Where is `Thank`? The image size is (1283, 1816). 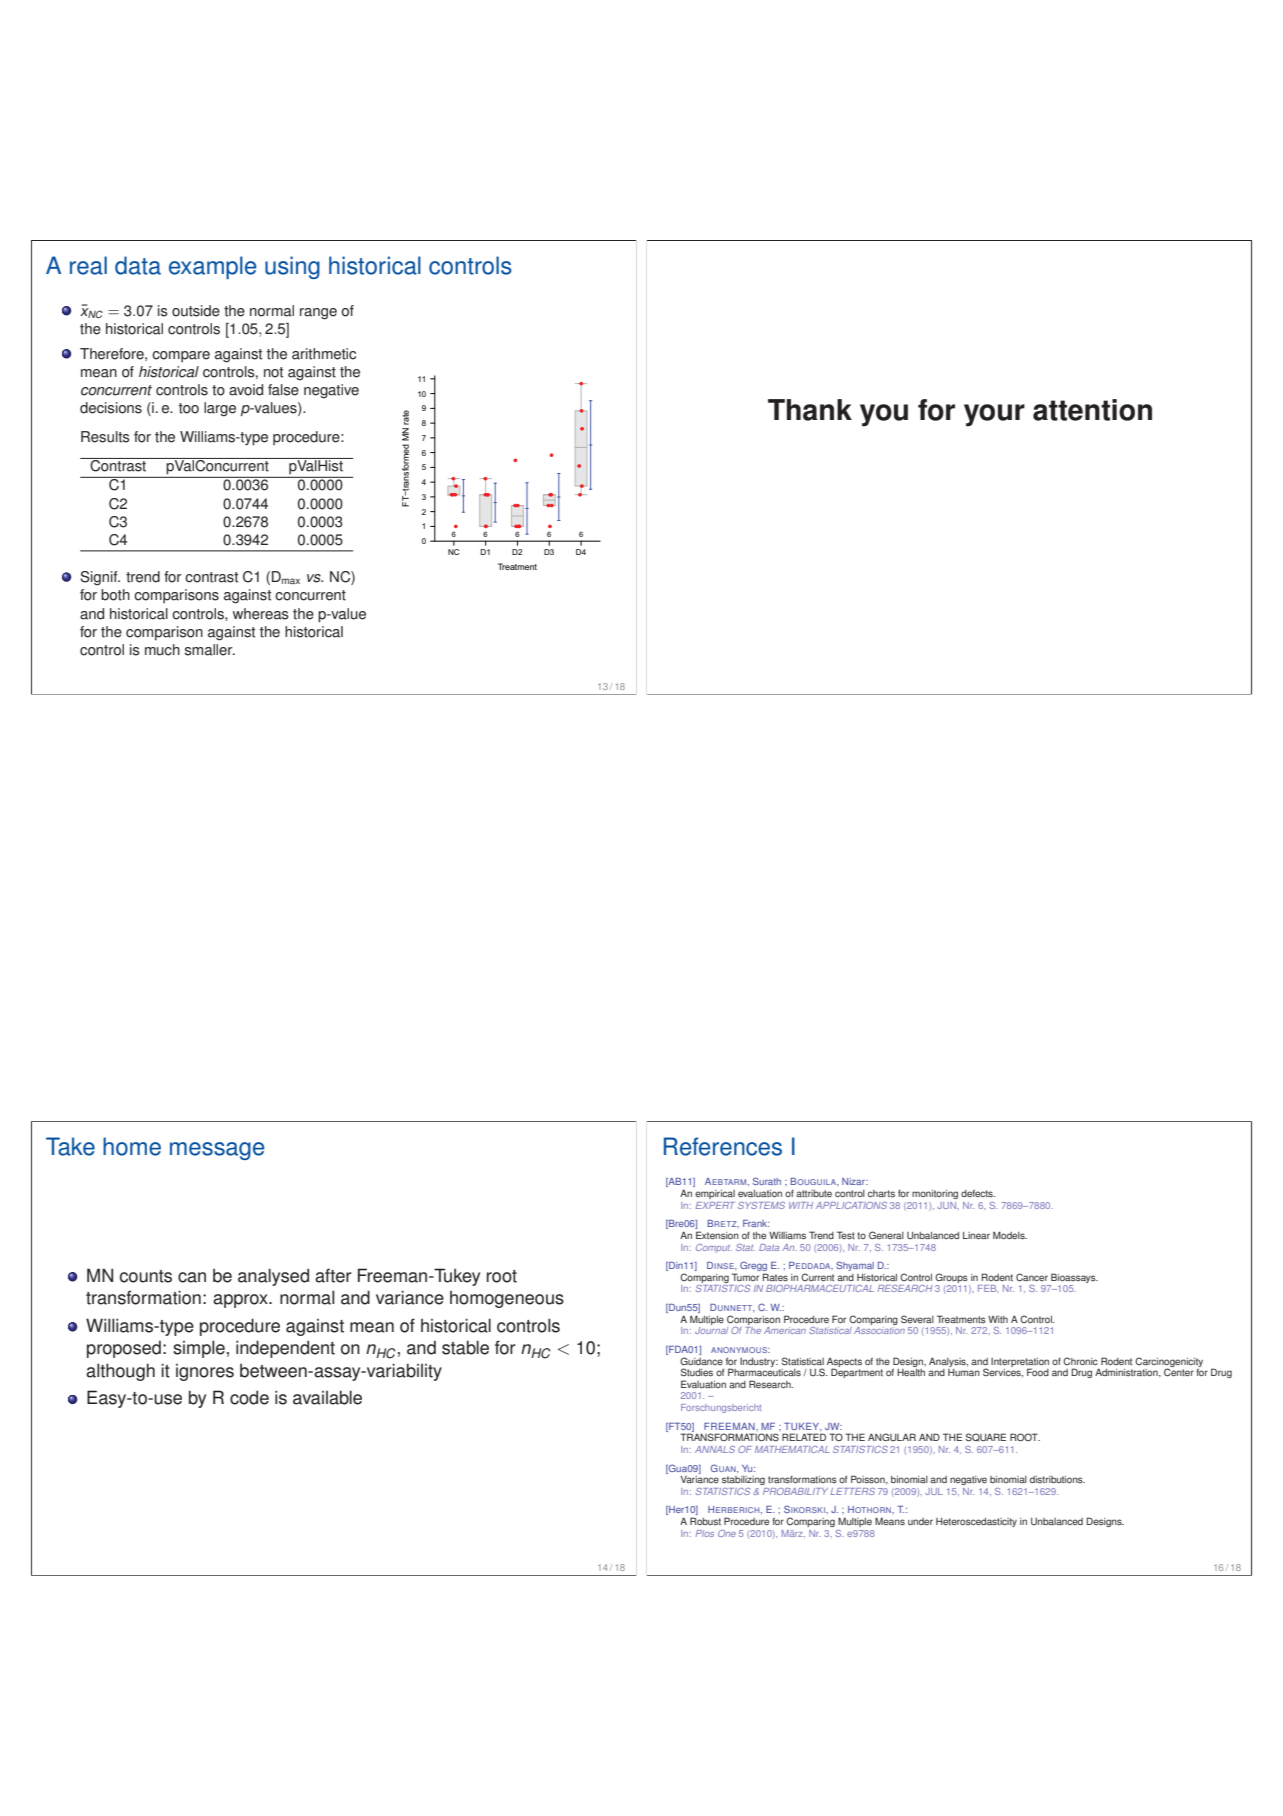
Thank is located at coordinates (810, 410).
